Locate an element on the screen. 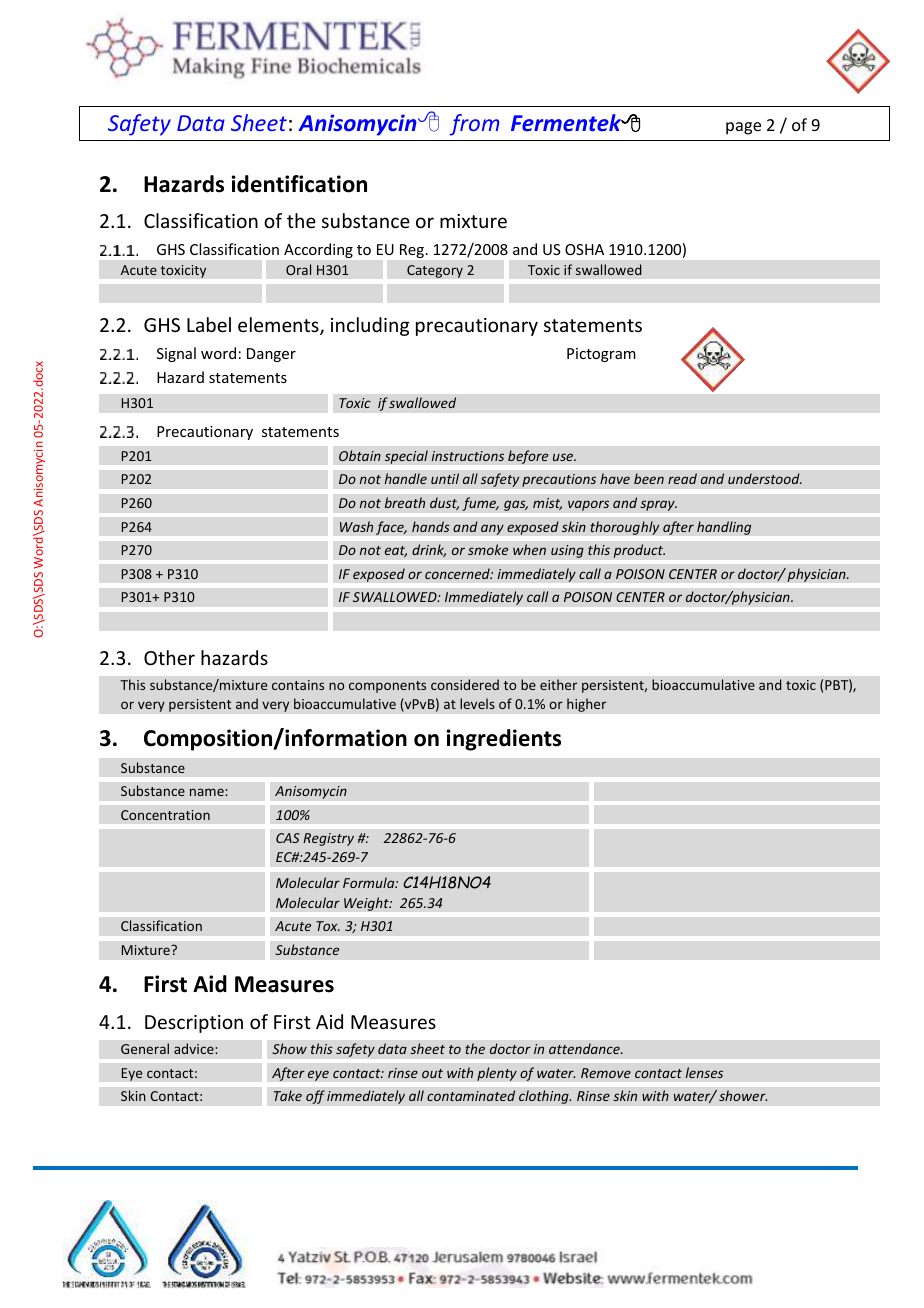 The width and height of the screenshot is (924, 1308). lenses is located at coordinates (704, 1072).
